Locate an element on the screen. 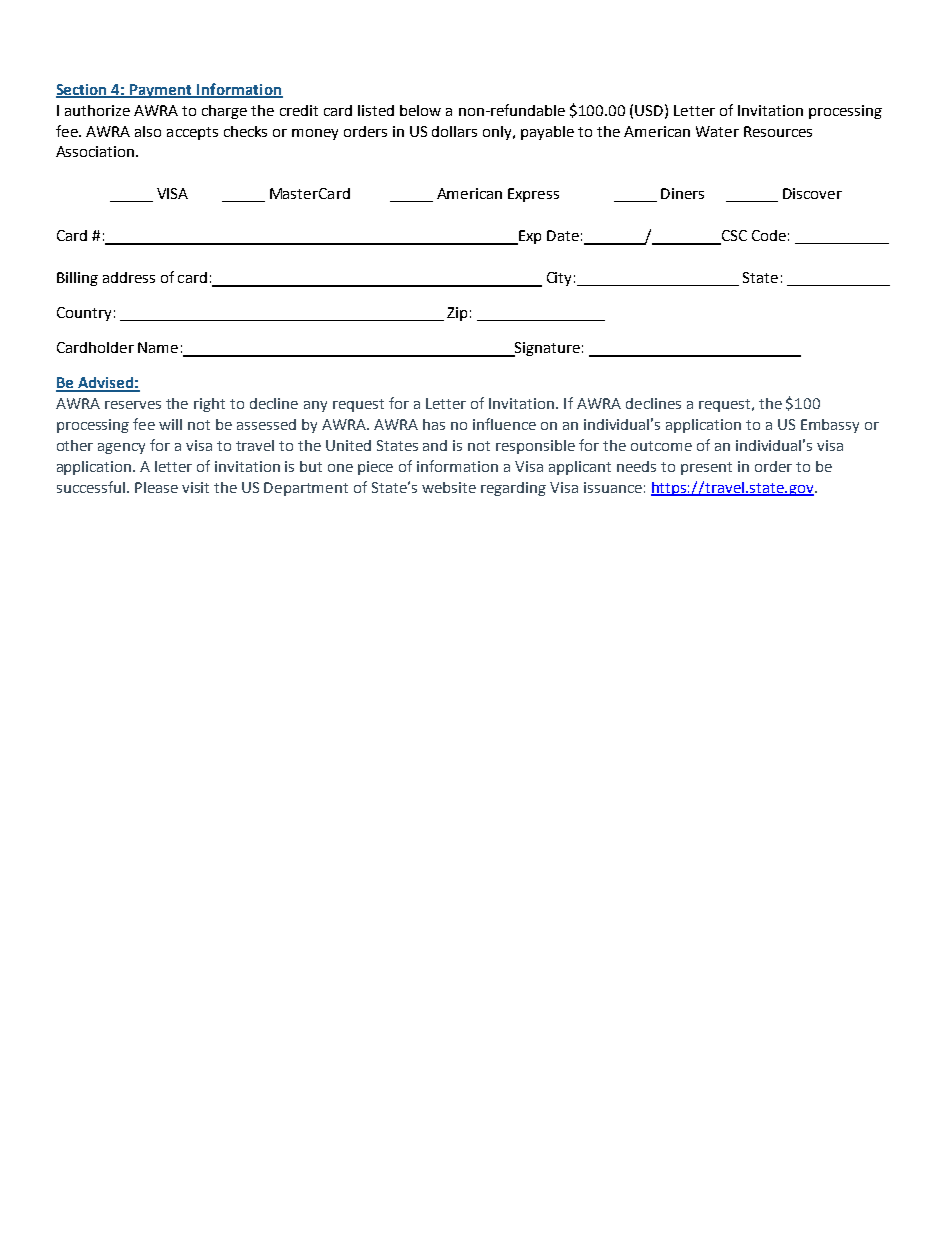  address is located at coordinates (129, 277).
